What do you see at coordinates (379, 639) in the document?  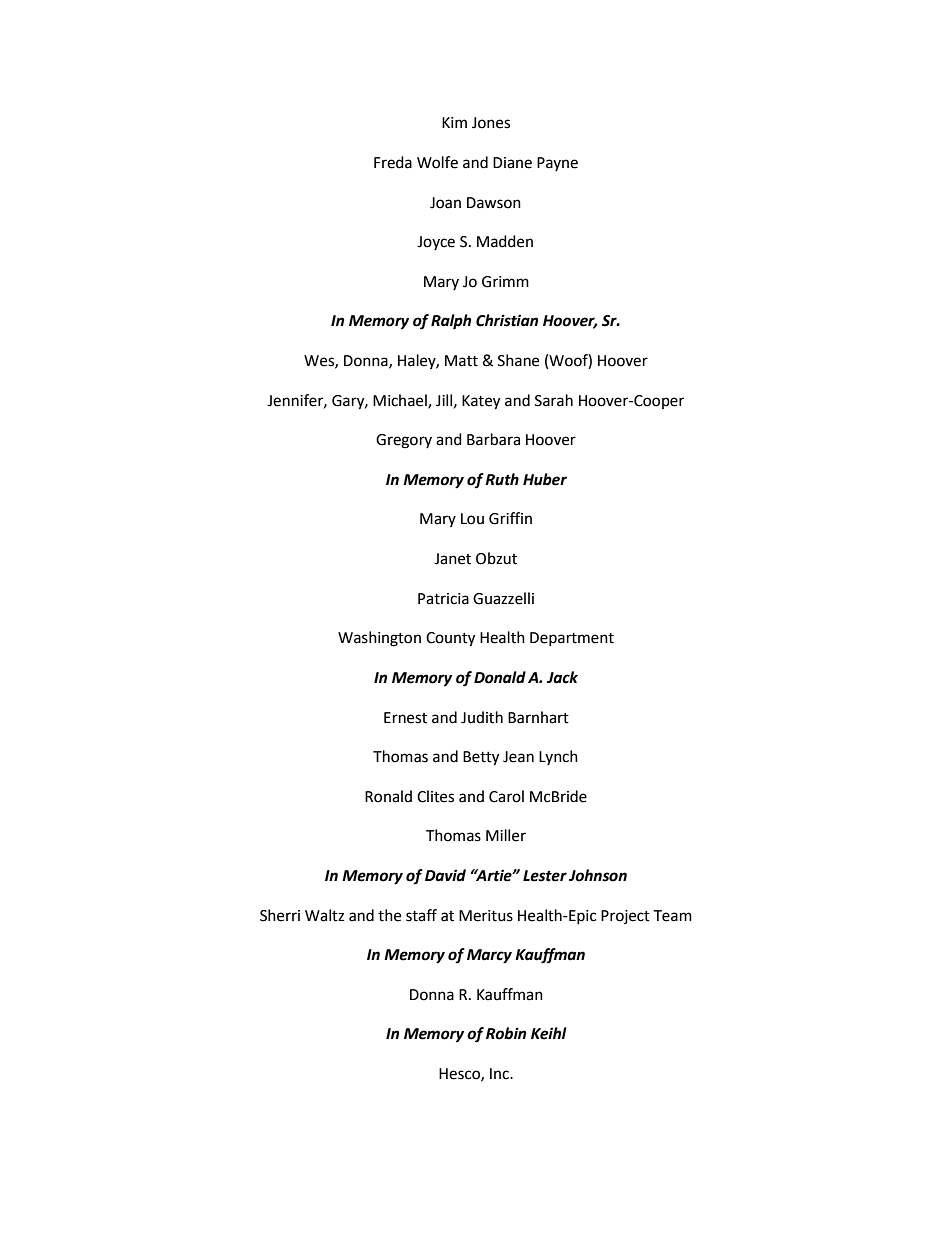 I see `Washington` at bounding box center [379, 639].
